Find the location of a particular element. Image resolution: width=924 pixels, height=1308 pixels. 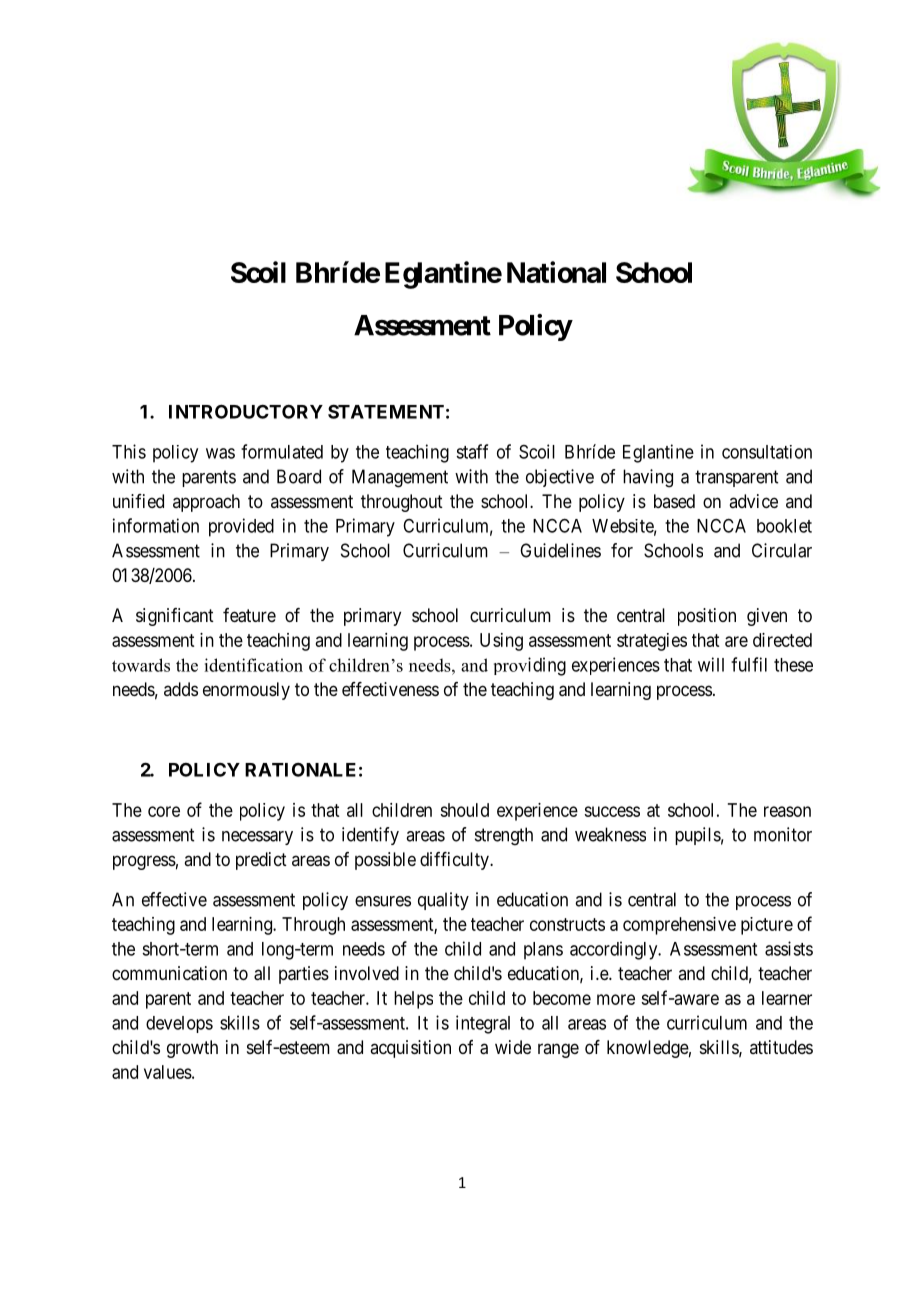

approach is located at coordinates (206, 503).
